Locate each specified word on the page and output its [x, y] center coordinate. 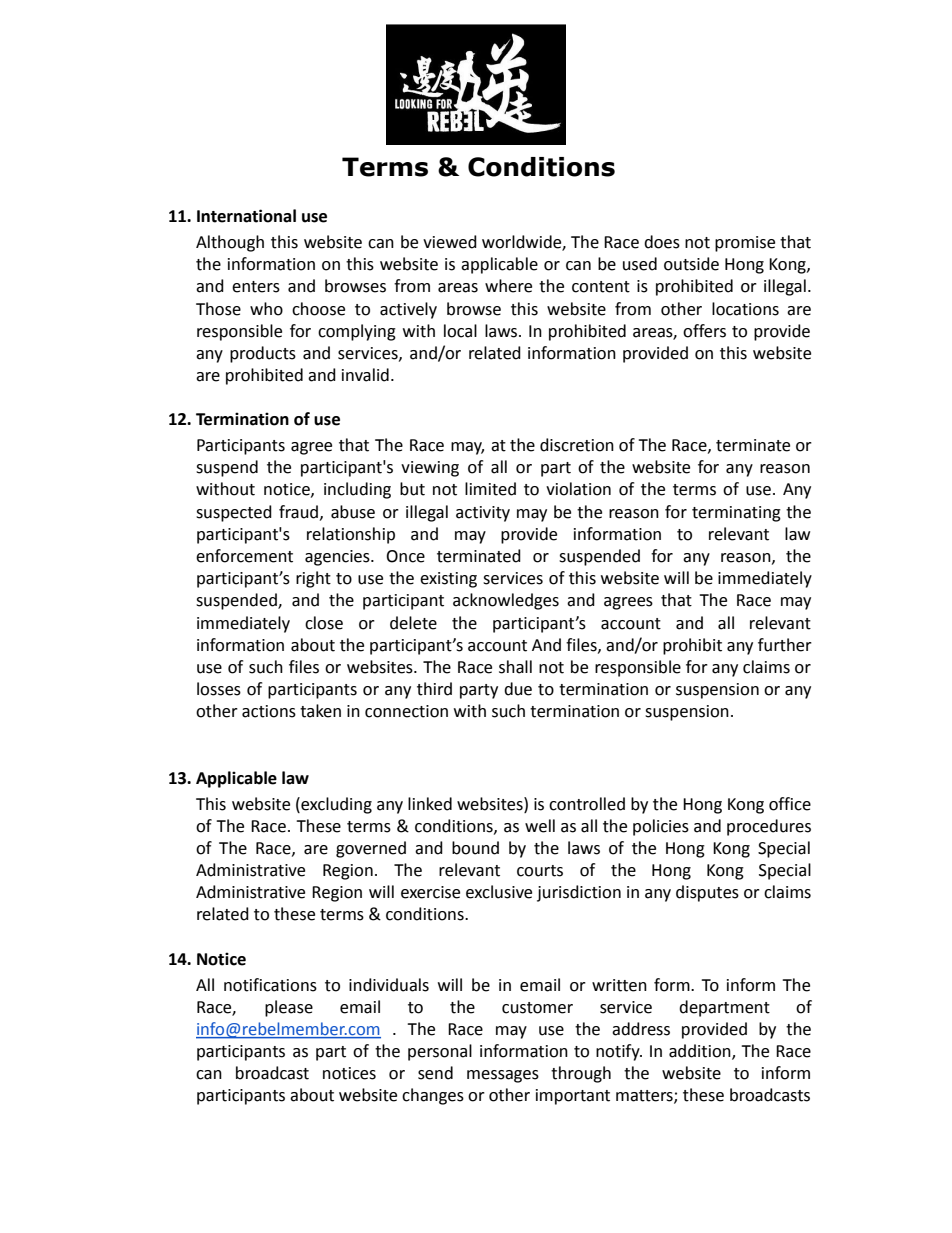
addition [701, 1052]
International [246, 216]
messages [503, 1076]
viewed [450, 242]
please [289, 1008]
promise [745, 244]
